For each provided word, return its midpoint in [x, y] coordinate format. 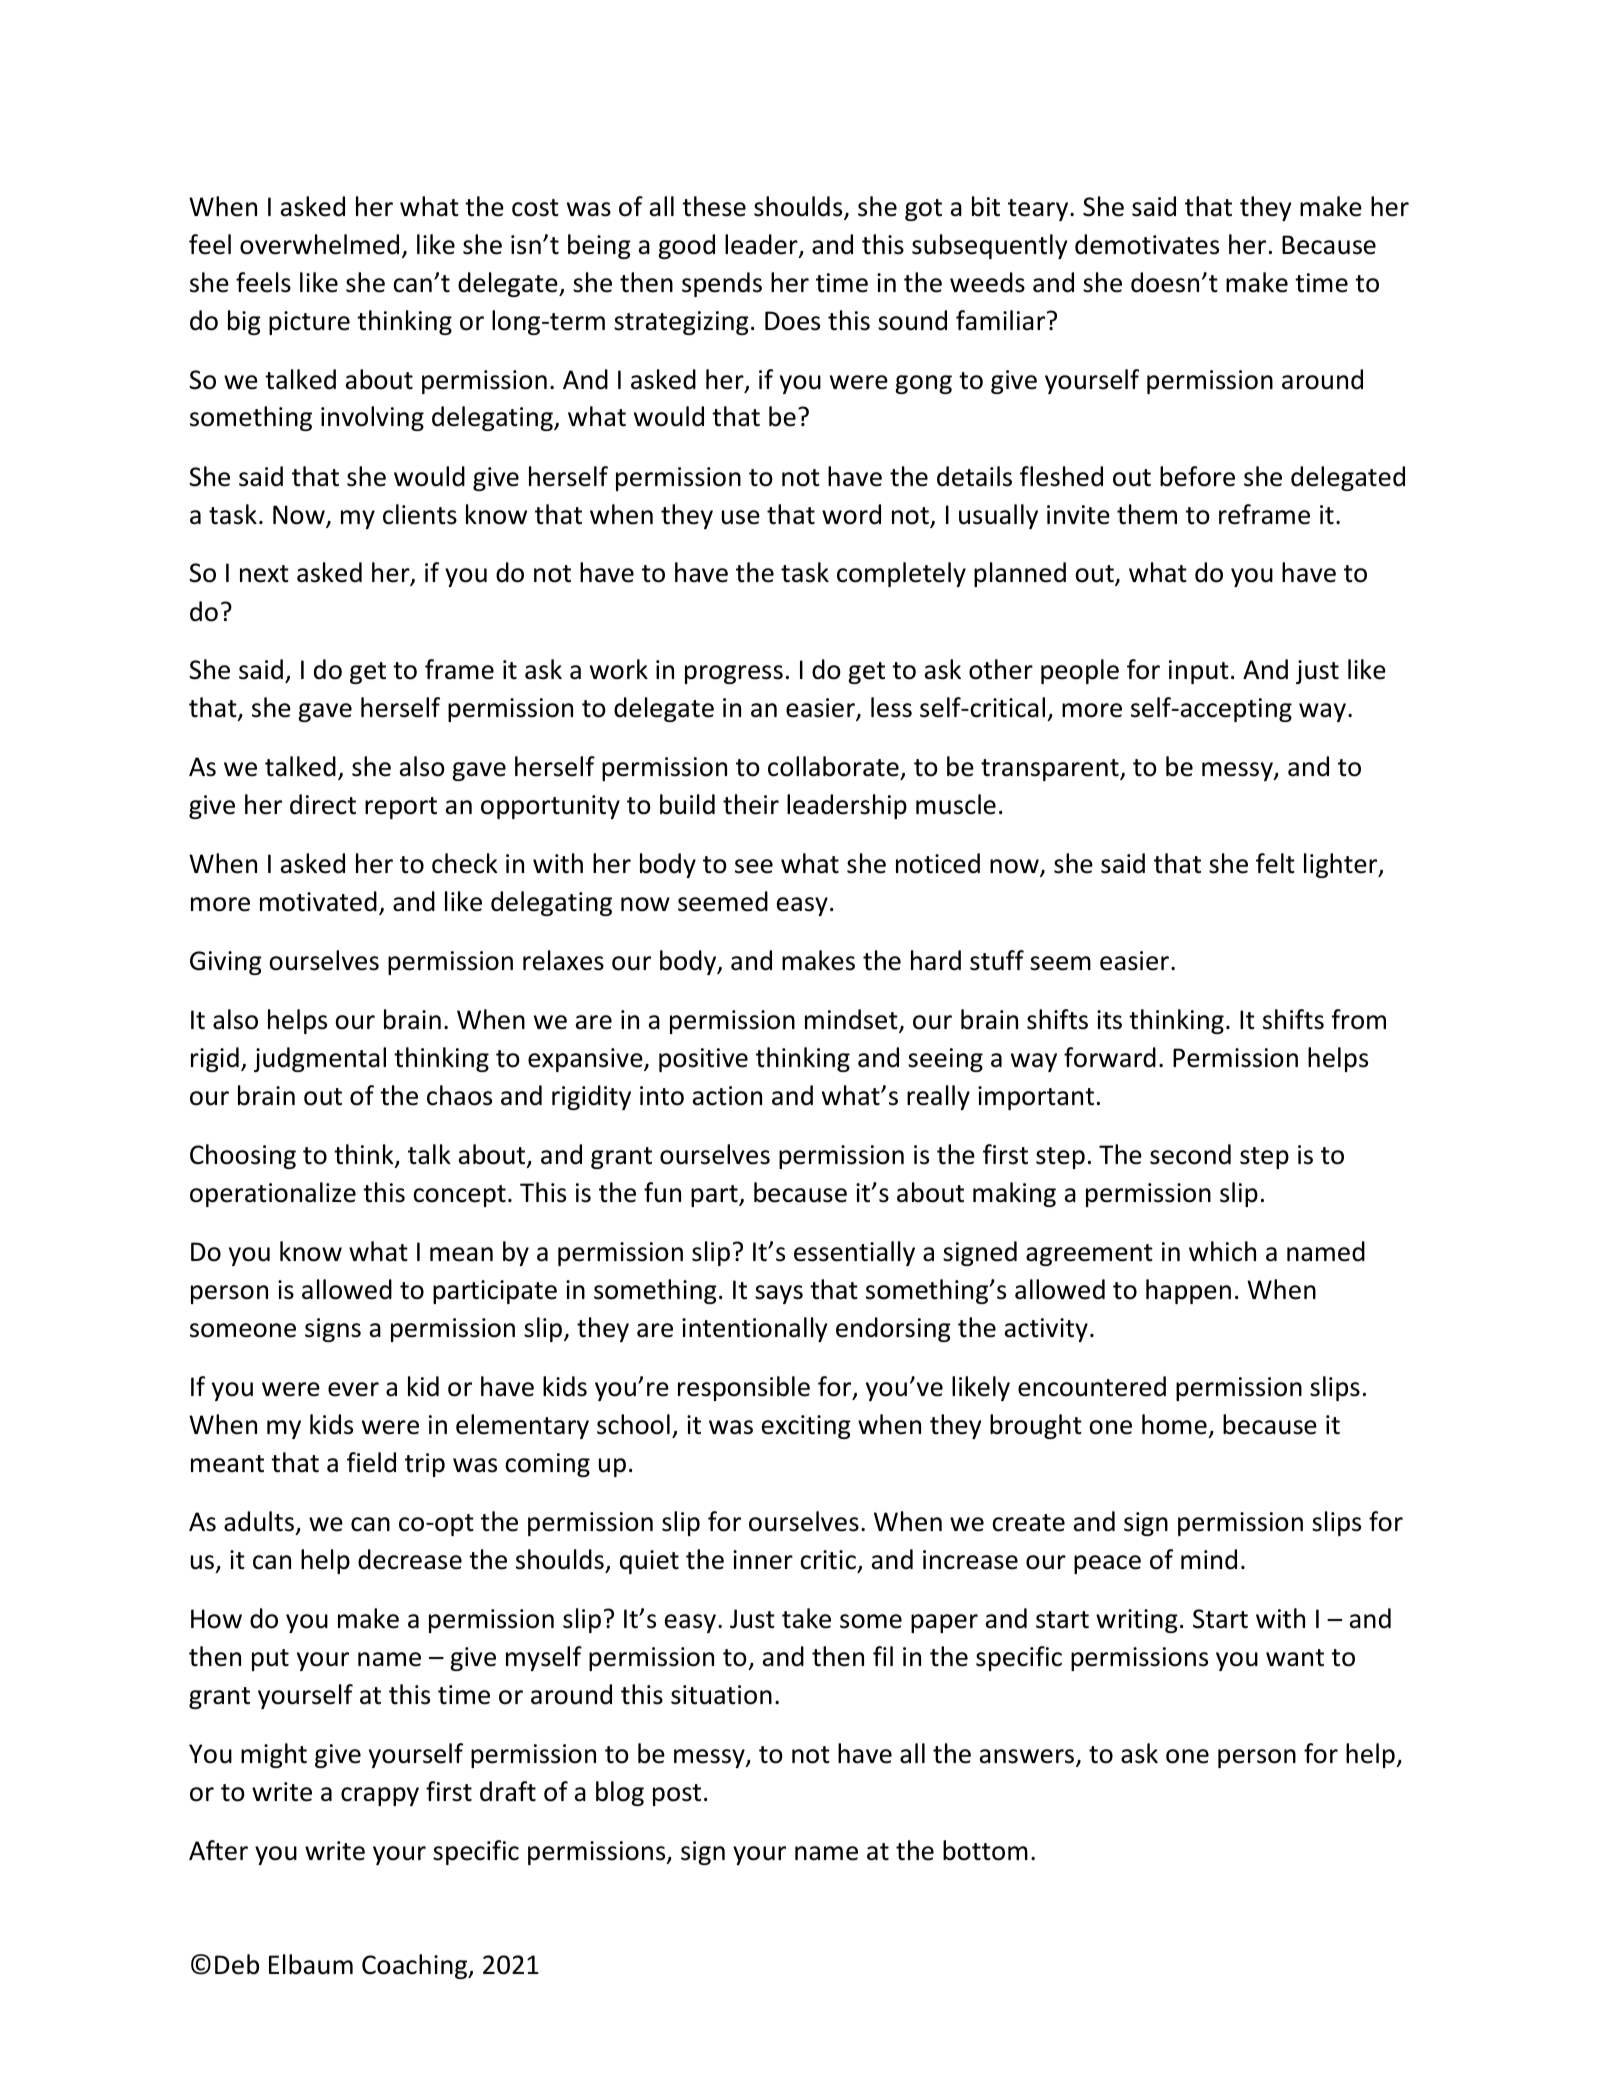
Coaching [416, 1966]
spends [722, 284]
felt [1275, 863]
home [1174, 1424]
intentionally [755, 1329]
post [677, 1795]
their [751, 804]
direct [323, 804]
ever [353, 1389]
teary [1039, 210]
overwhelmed [319, 244]
